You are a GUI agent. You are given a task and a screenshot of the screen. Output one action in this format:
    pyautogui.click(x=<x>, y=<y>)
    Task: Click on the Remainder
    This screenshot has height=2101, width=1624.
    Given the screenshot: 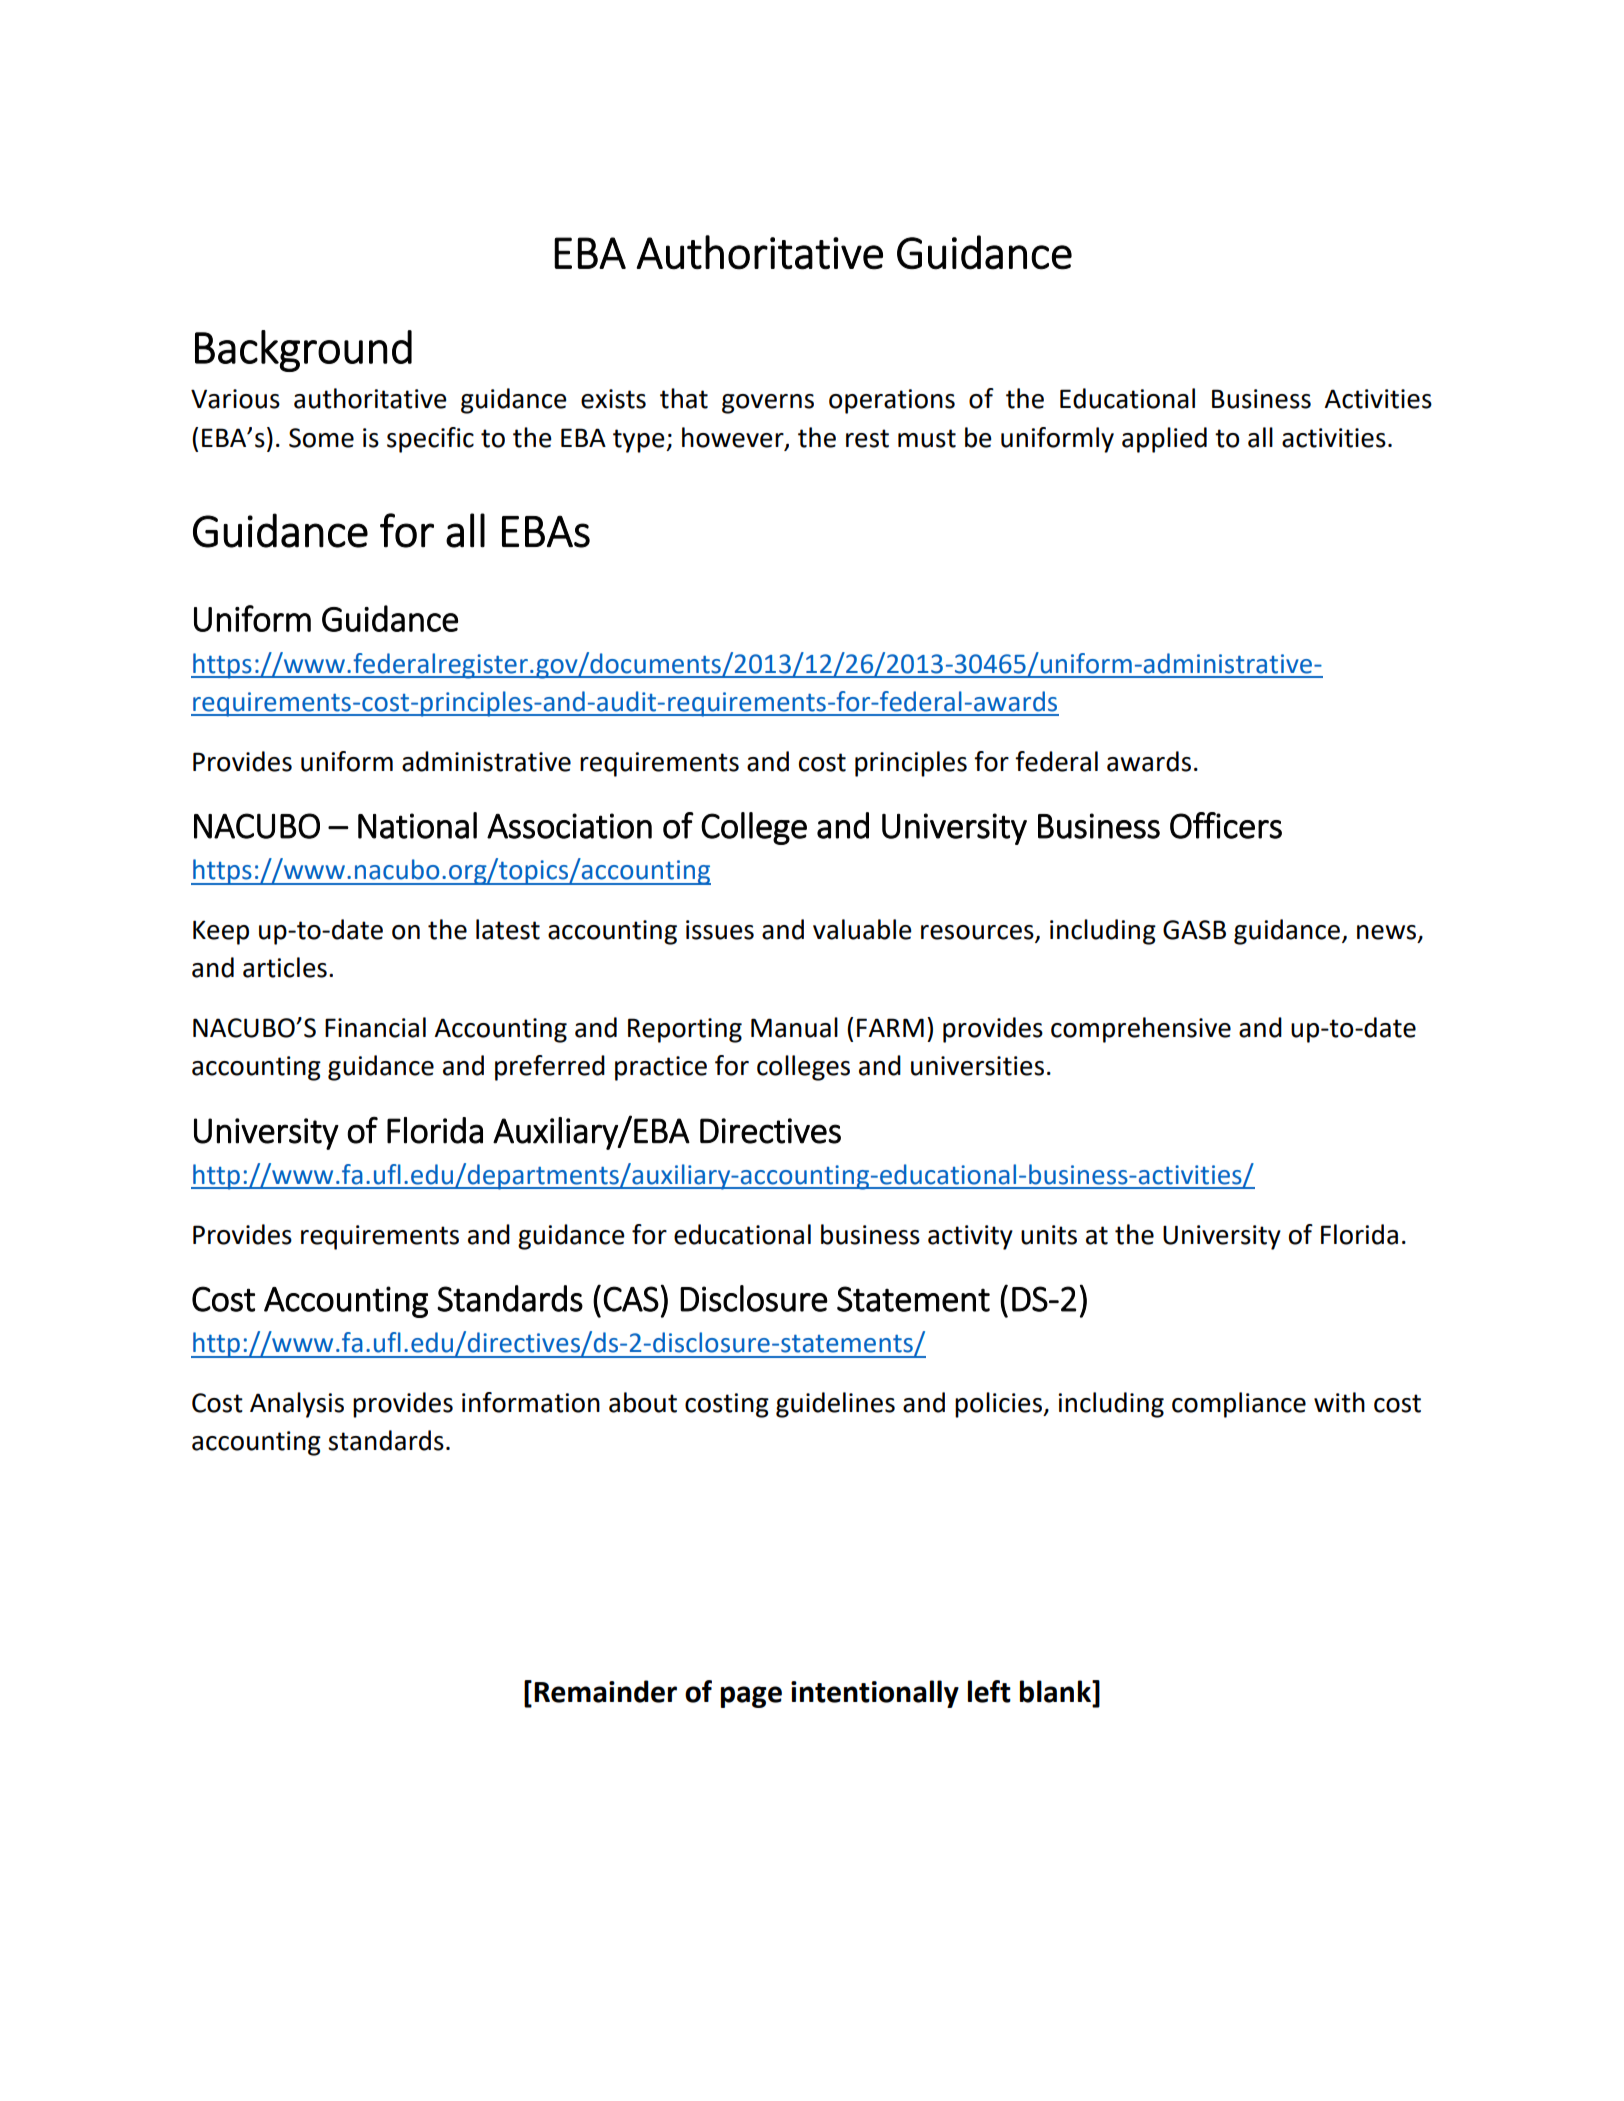 What is the action you would take?
    pyautogui.click(x=605, y=1691)
